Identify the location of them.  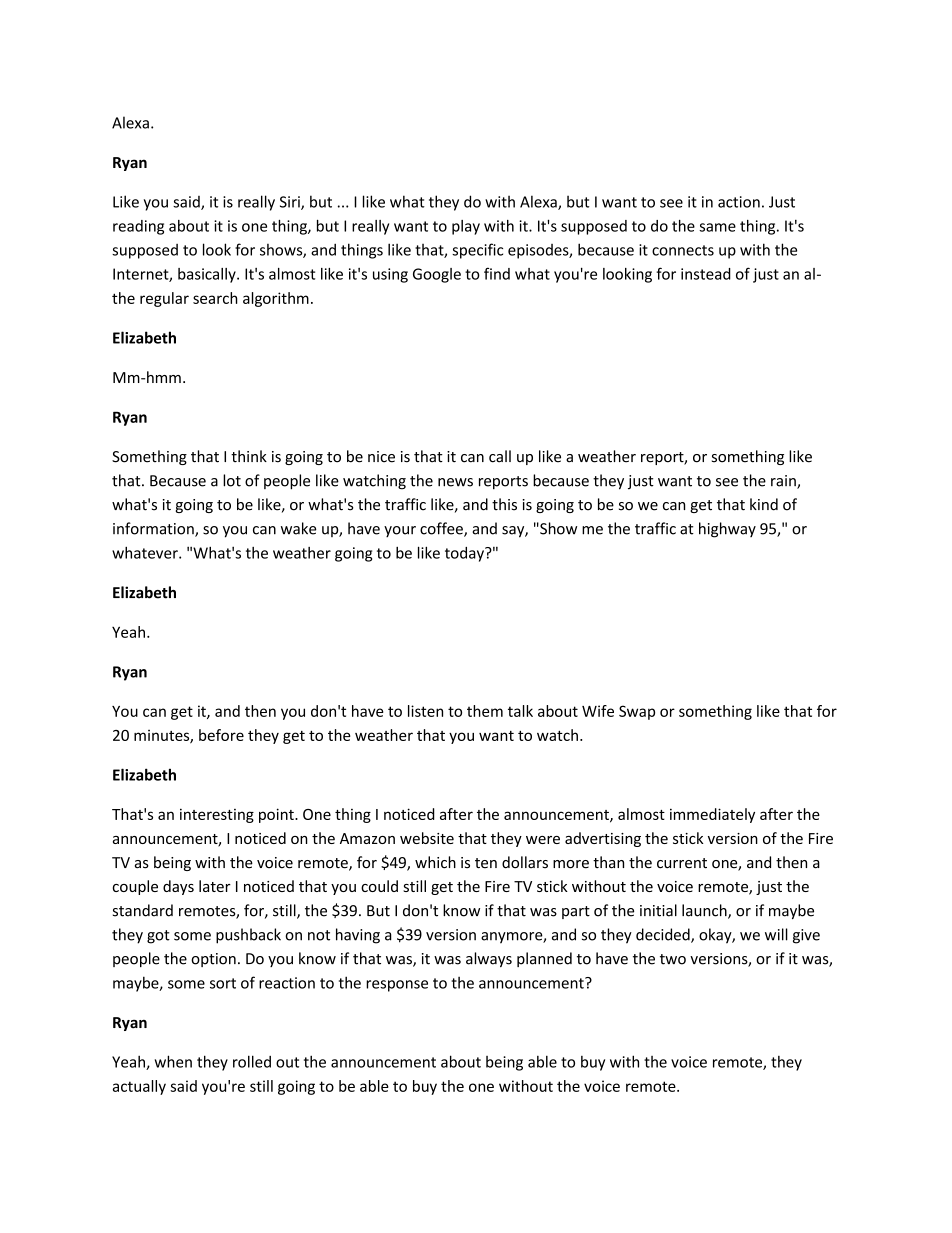
(485, 711).
